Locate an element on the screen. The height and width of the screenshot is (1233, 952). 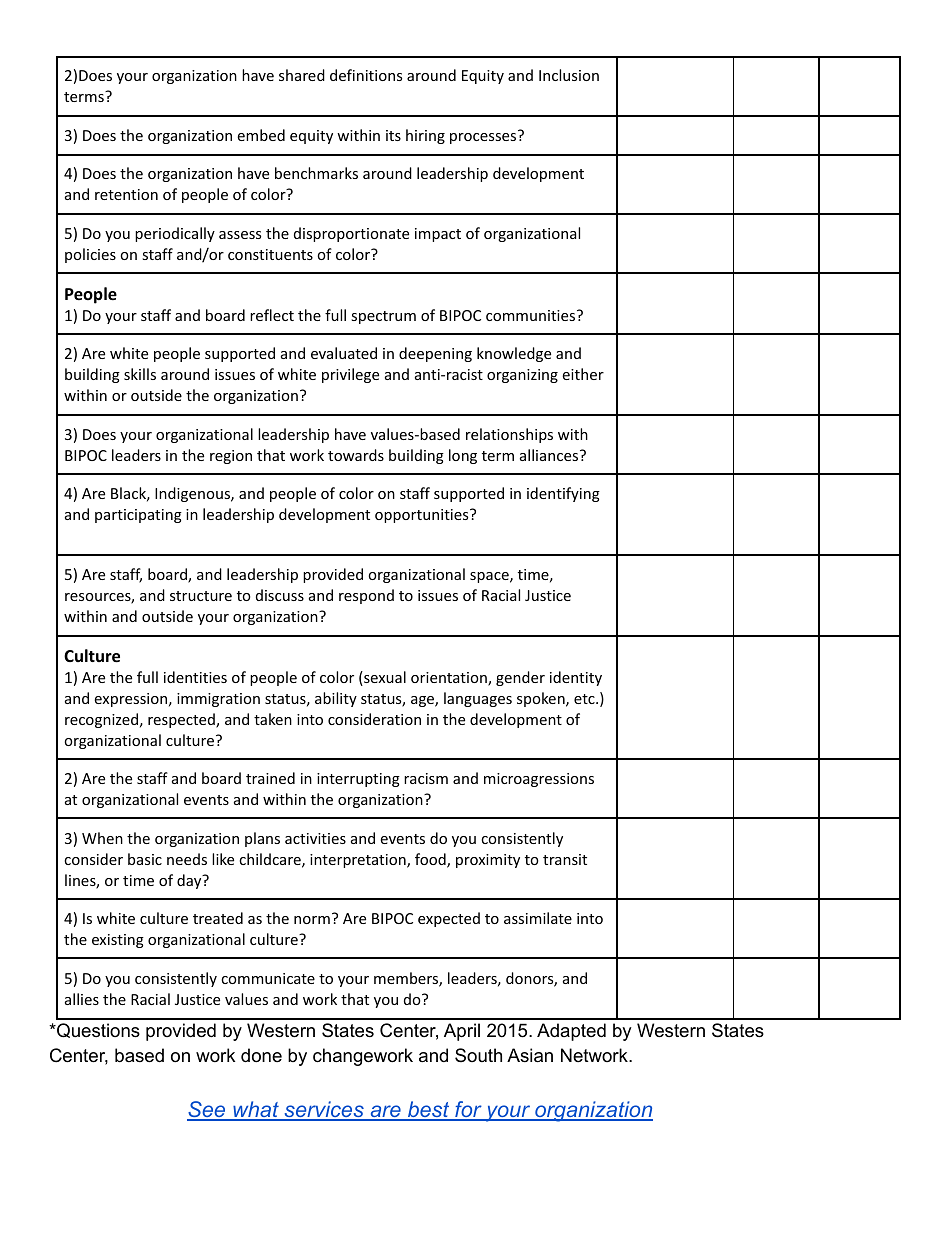
processes is located at coordinates (483, 138).
